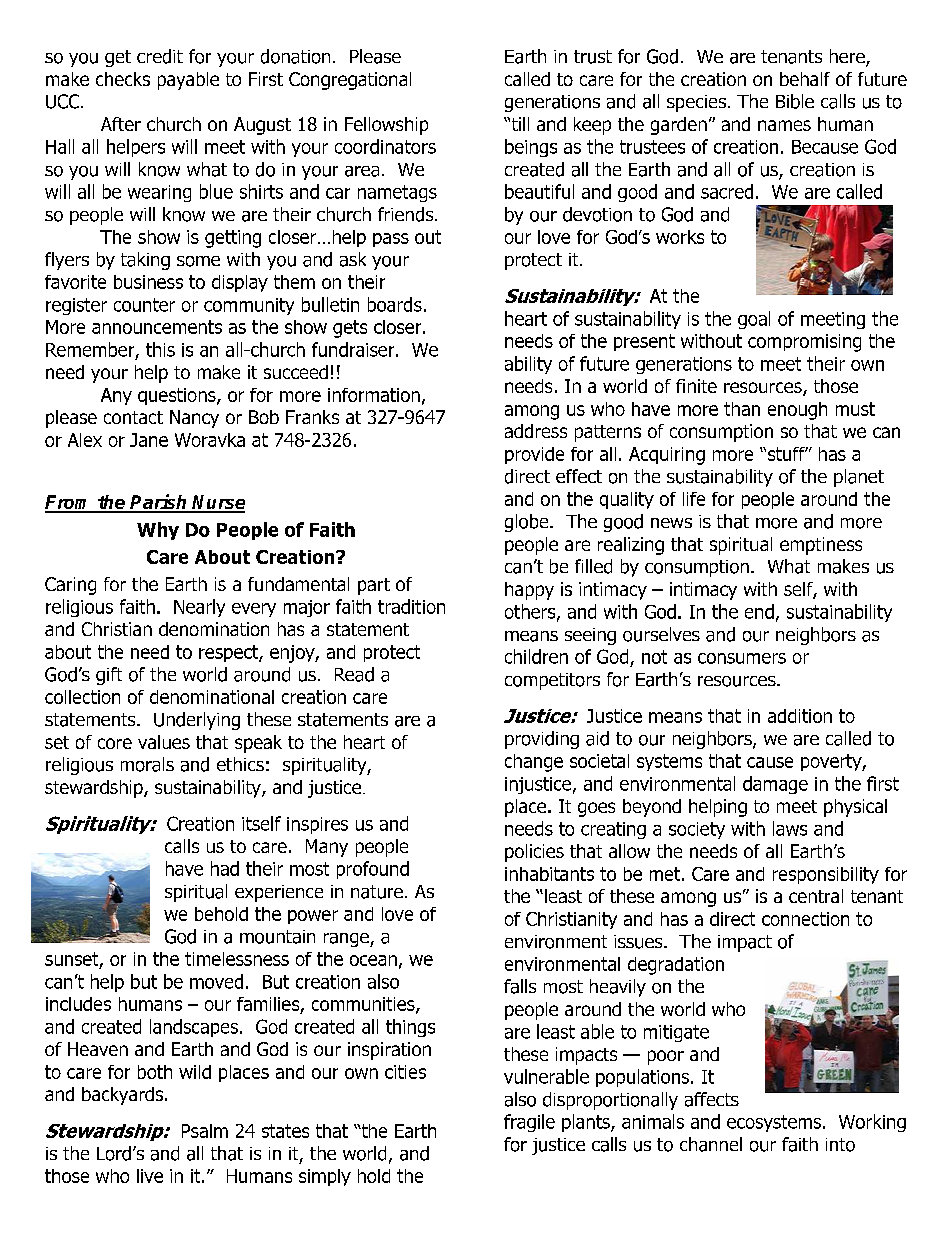 The height and width of the image is (1233, 952). What do you see at coordinates (123, 79) in the image?
I see `checks` at bounding box center [123, 79].
